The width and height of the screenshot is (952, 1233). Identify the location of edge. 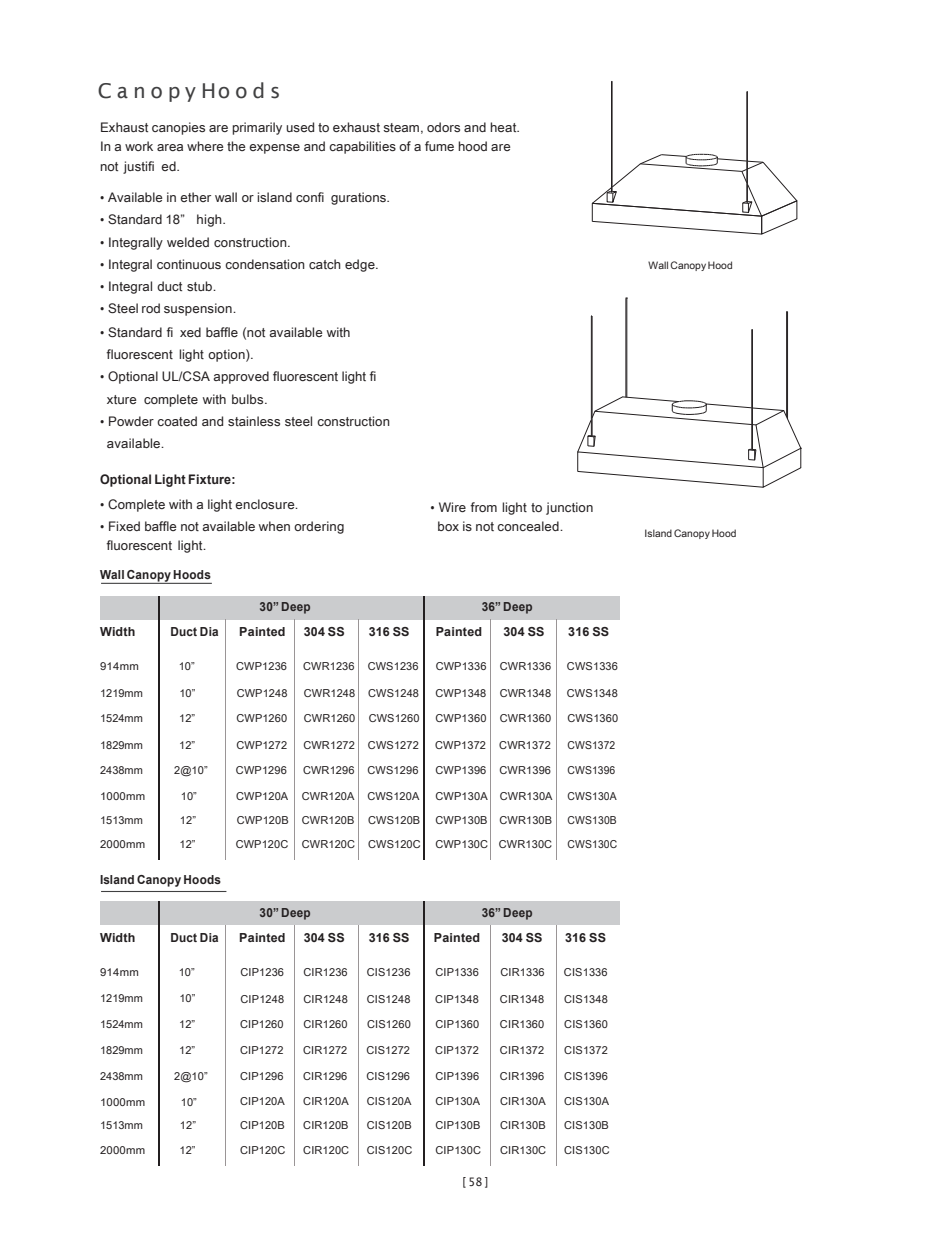
(361, 265).
